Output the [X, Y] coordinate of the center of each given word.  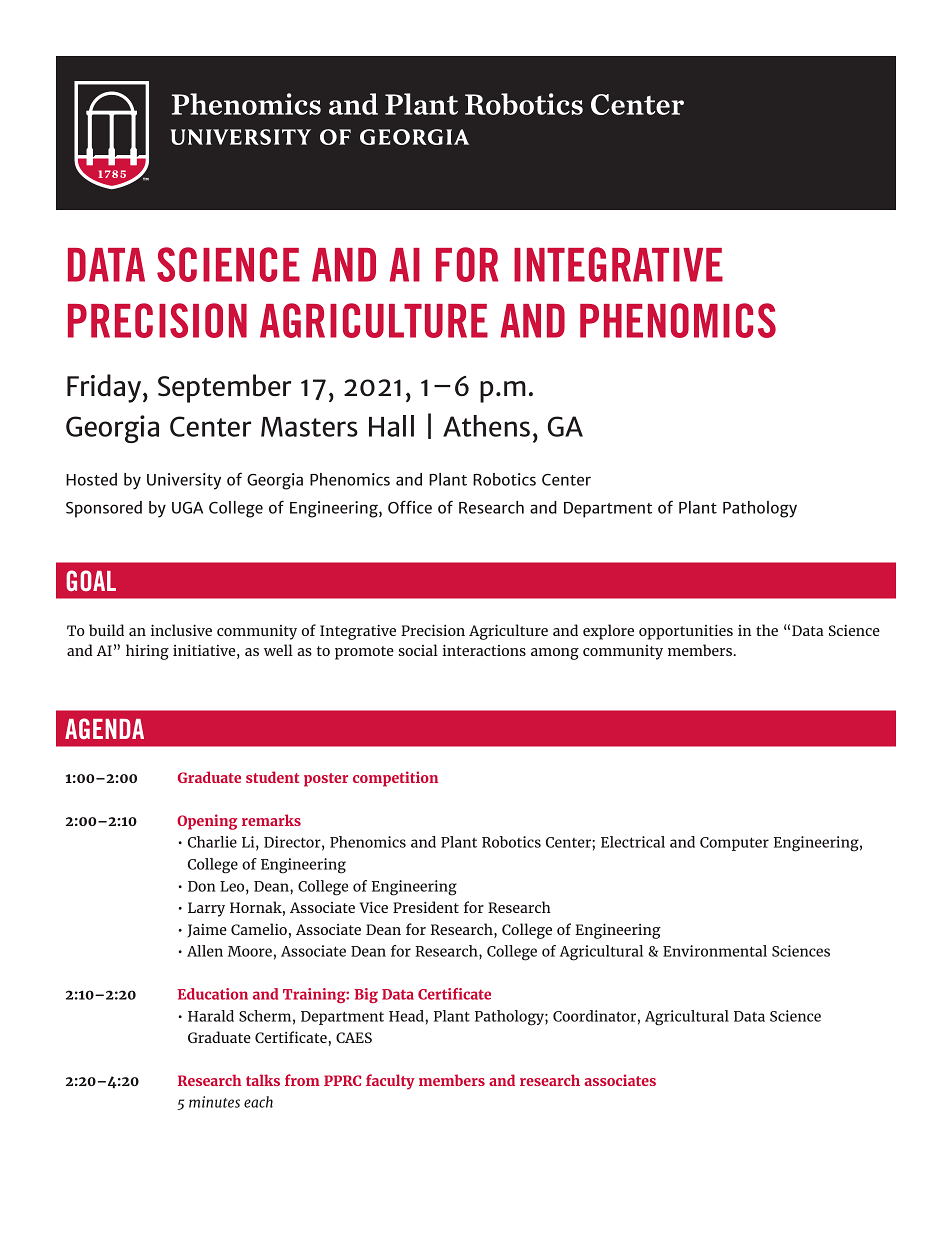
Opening [207, 822]
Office [410, 507]
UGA [187, 508]
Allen [205, 951]
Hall [391, 426]
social [418, 650]
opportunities [686, 632]
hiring [147, 652]
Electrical [633, 842]
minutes [214, 1102]
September [224, 388]
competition [395, 779]
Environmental [715, 951]
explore [608, 632]
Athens [486, 426]
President [426, 907]
